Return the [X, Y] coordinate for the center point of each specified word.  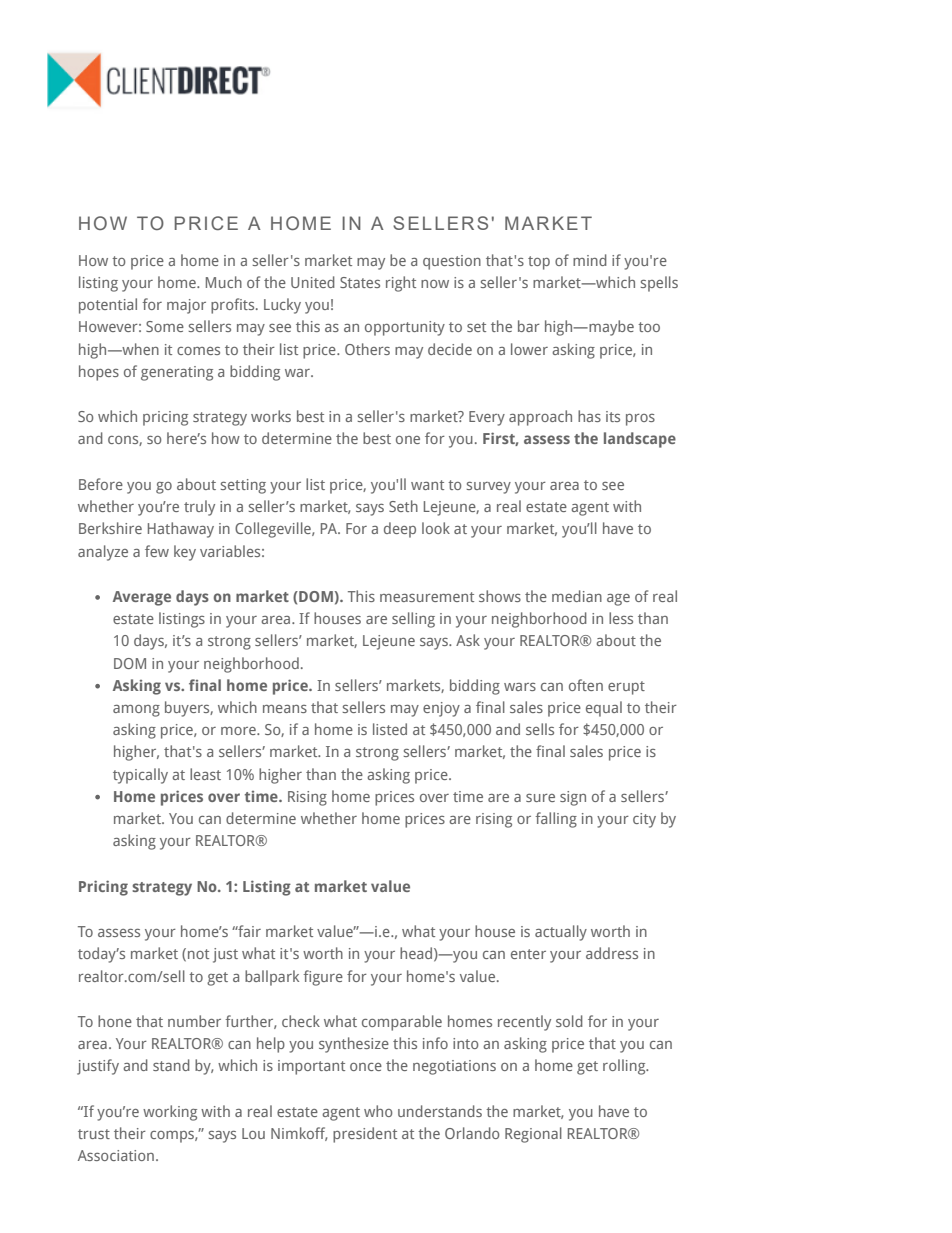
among [136, 711]
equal [604, 709]
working [170, 1113]
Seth [403, 506]
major [186, 306]
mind [590, 260]
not [198, 954]
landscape [640, 440]
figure [323, 978]
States [360, 282]
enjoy [441, 709]
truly [199, 508]
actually [561, 933]
